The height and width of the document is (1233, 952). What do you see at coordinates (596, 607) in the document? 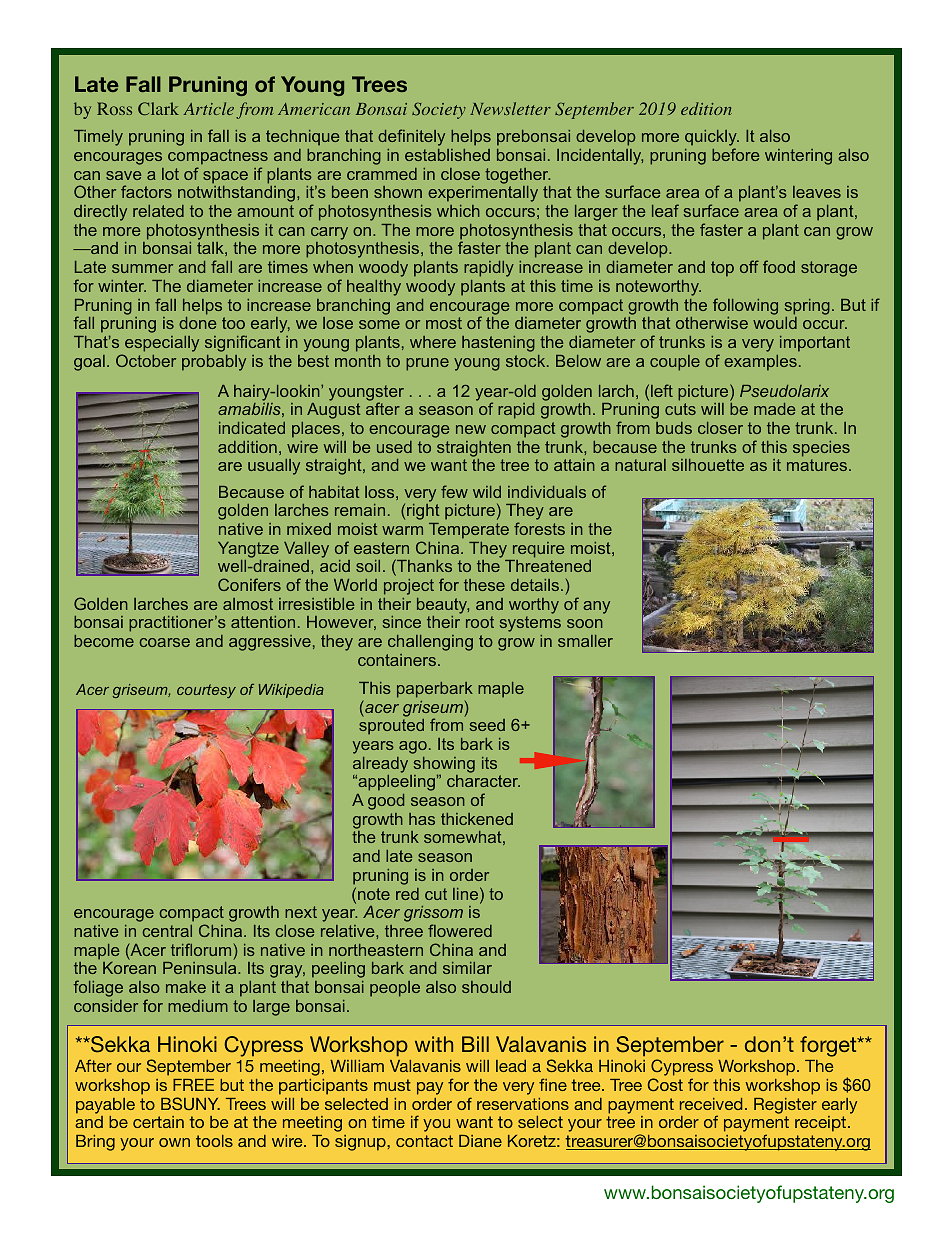
I see `any` at bounding box center [596, 607].
